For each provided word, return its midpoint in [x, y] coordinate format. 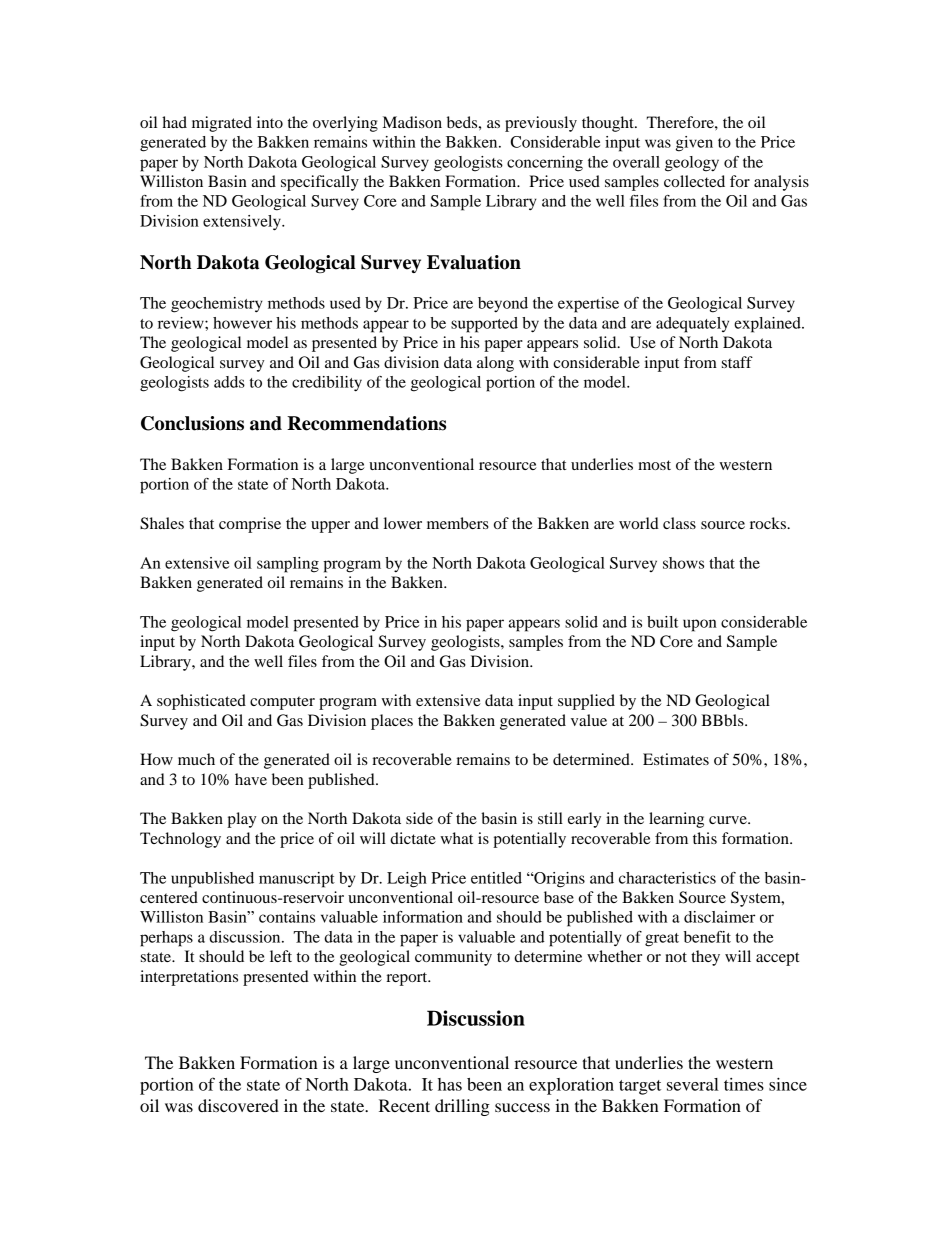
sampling [288, 565]
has [450, 1084]
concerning [545, 164]
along [495, 364]
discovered [238, 1105]
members [458, 523]
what [456, 838]
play [241, 820]
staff [737, 362]
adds [229, 382]
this [705, 838]
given [694, 144]
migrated [222, 124]
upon [700, 625]
